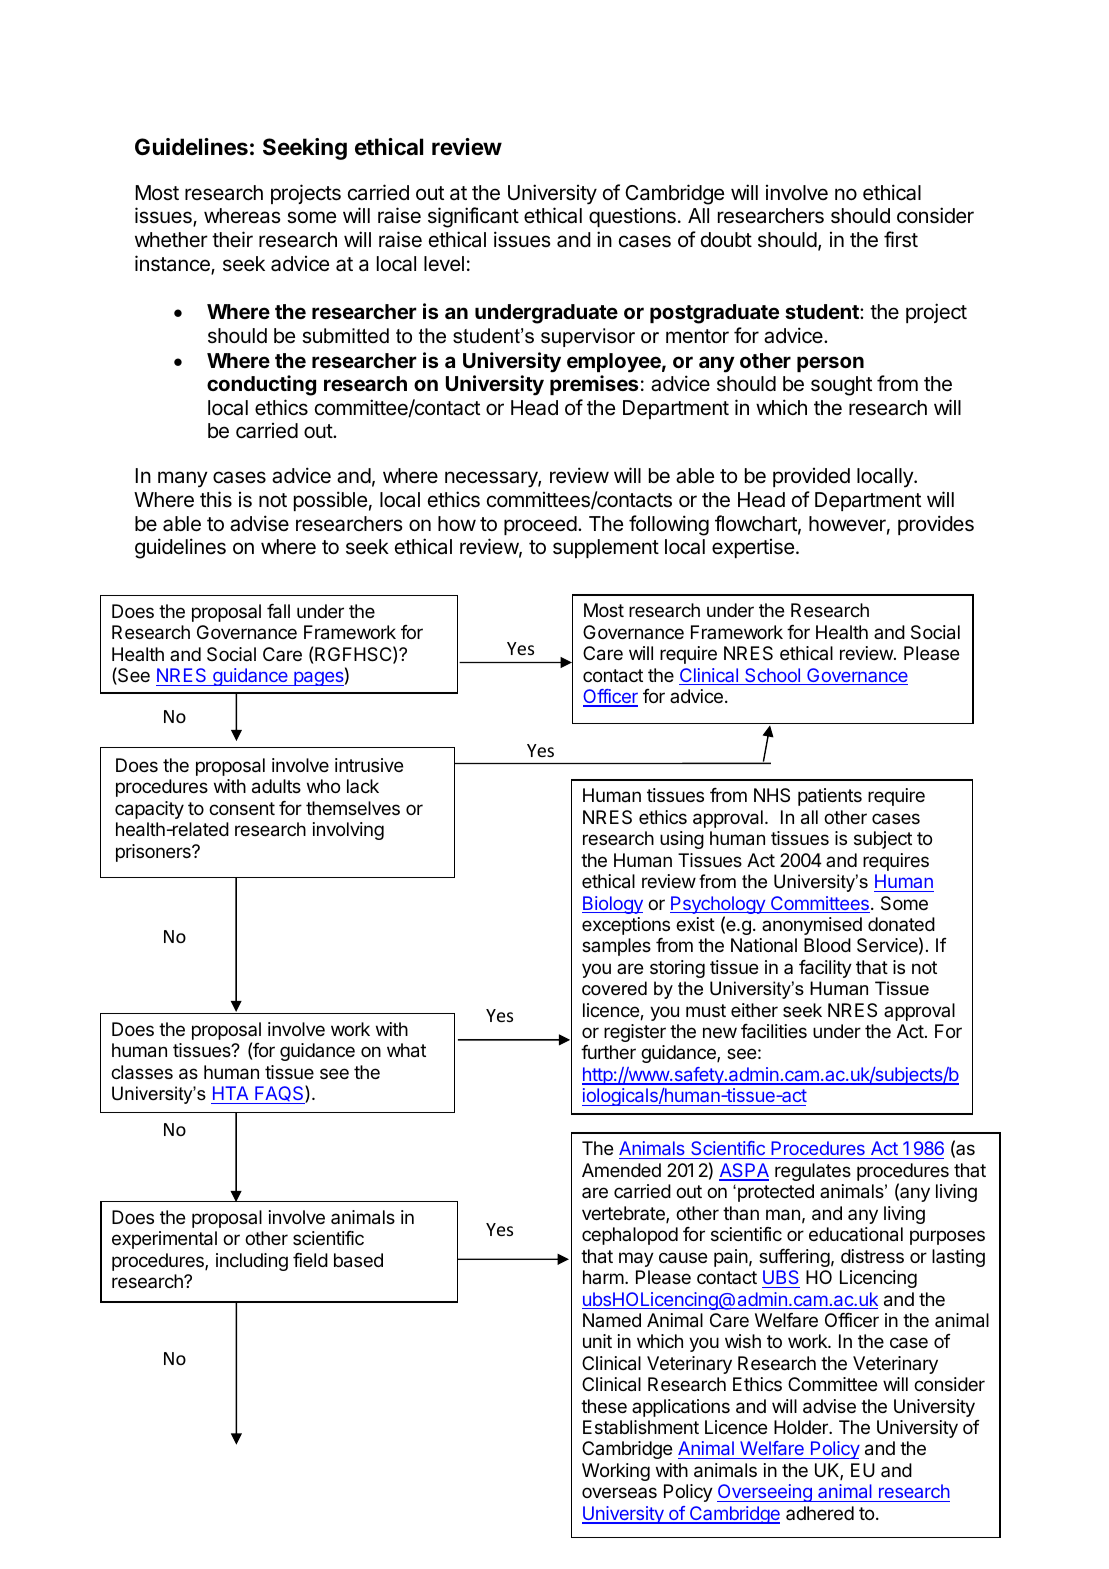  What do you see at coordinates (820, 1513) in the screenshot?
I see `adhered` at bounding box center [820, 1513].
